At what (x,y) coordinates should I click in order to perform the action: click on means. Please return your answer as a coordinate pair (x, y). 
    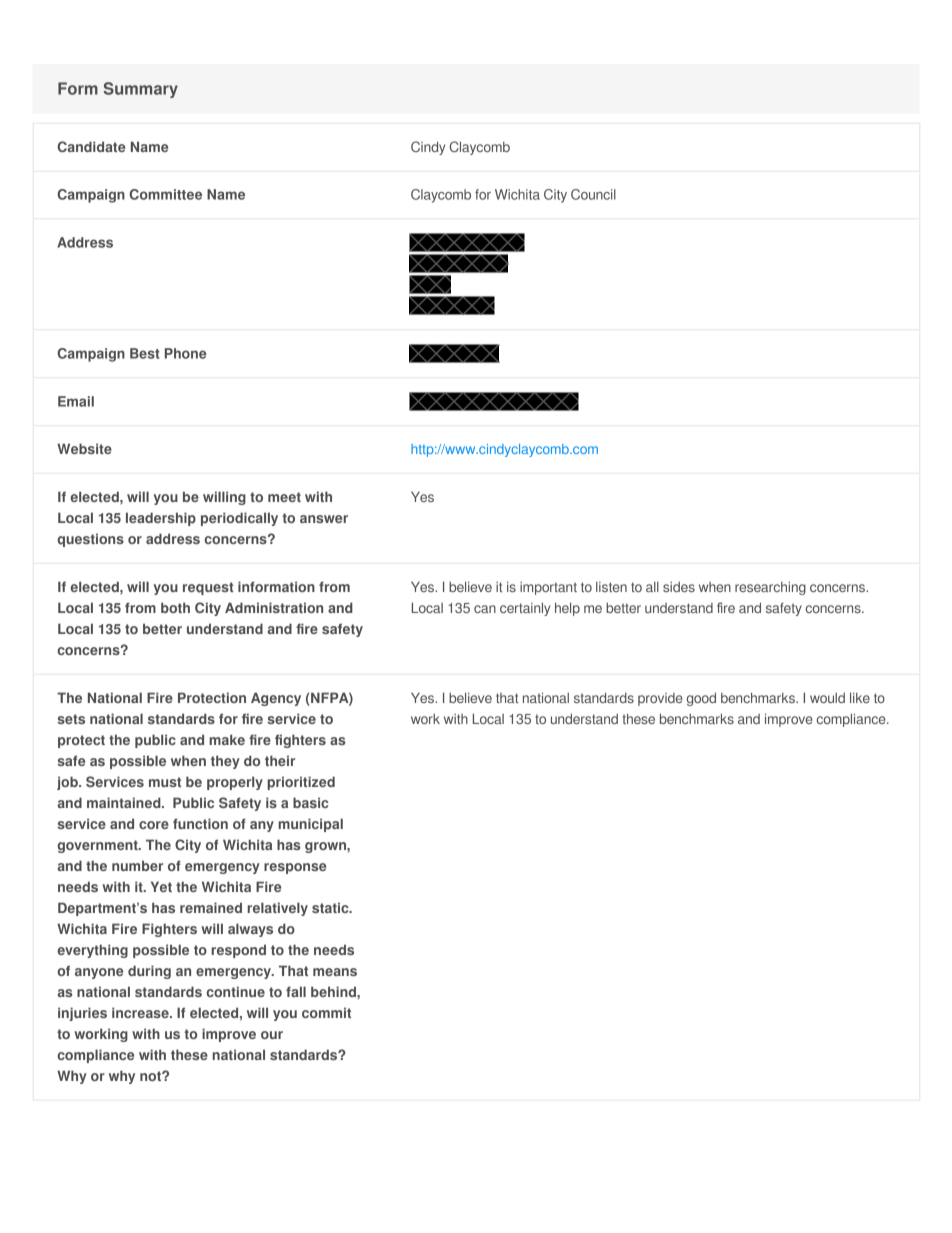
    Looking at the image, I should click on (335, 972).
